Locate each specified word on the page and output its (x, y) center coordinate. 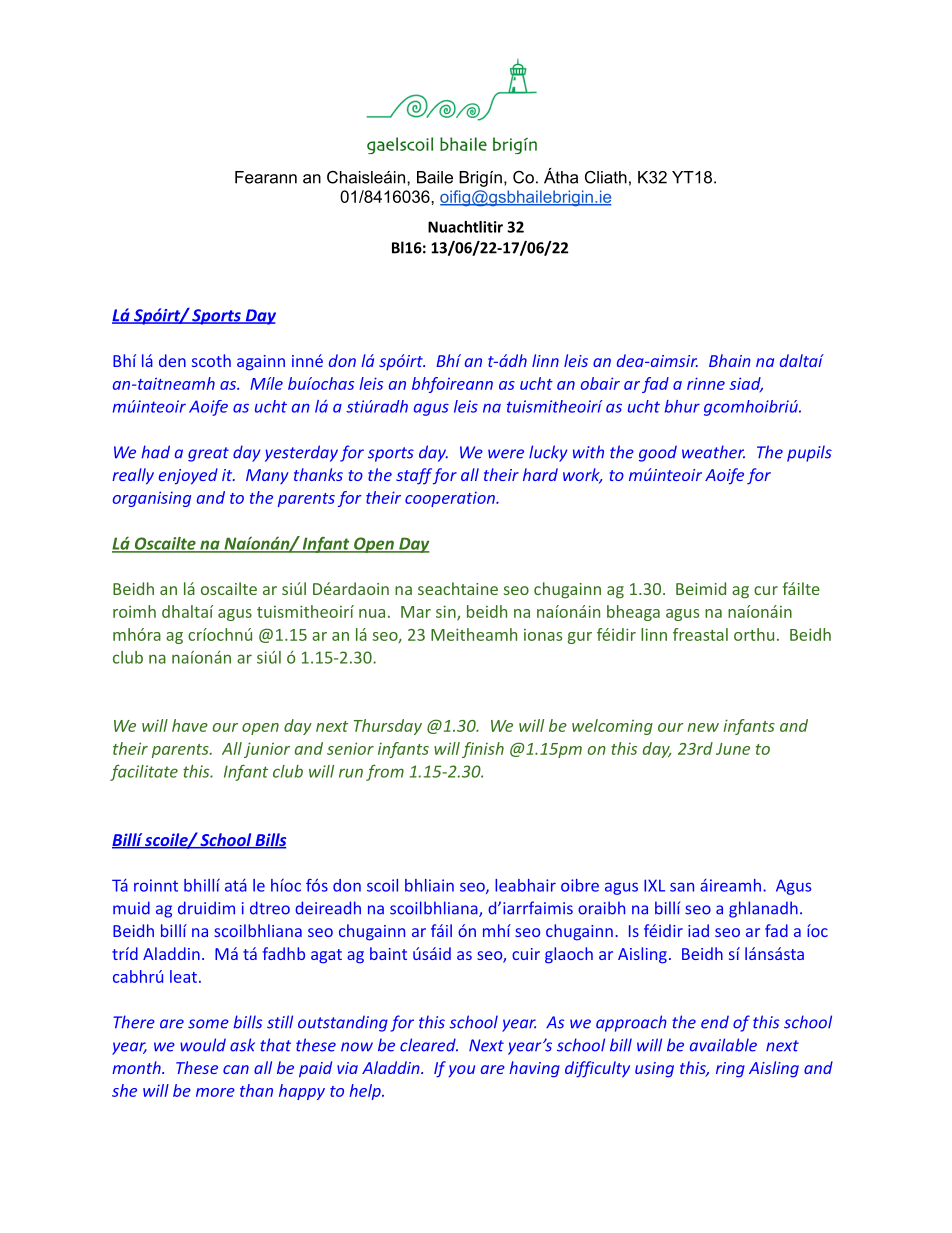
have (190, 725)
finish (483, 750)
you (462, 1071)
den (172, 360)
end (715, 1022)
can (236, 1069)
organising (152, 499)
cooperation (451, 499)
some (208, 1024)
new (703, 727)
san (682, 887)
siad (746, 384)
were (506, 454)
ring (730, 1070)
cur (766, 590)
